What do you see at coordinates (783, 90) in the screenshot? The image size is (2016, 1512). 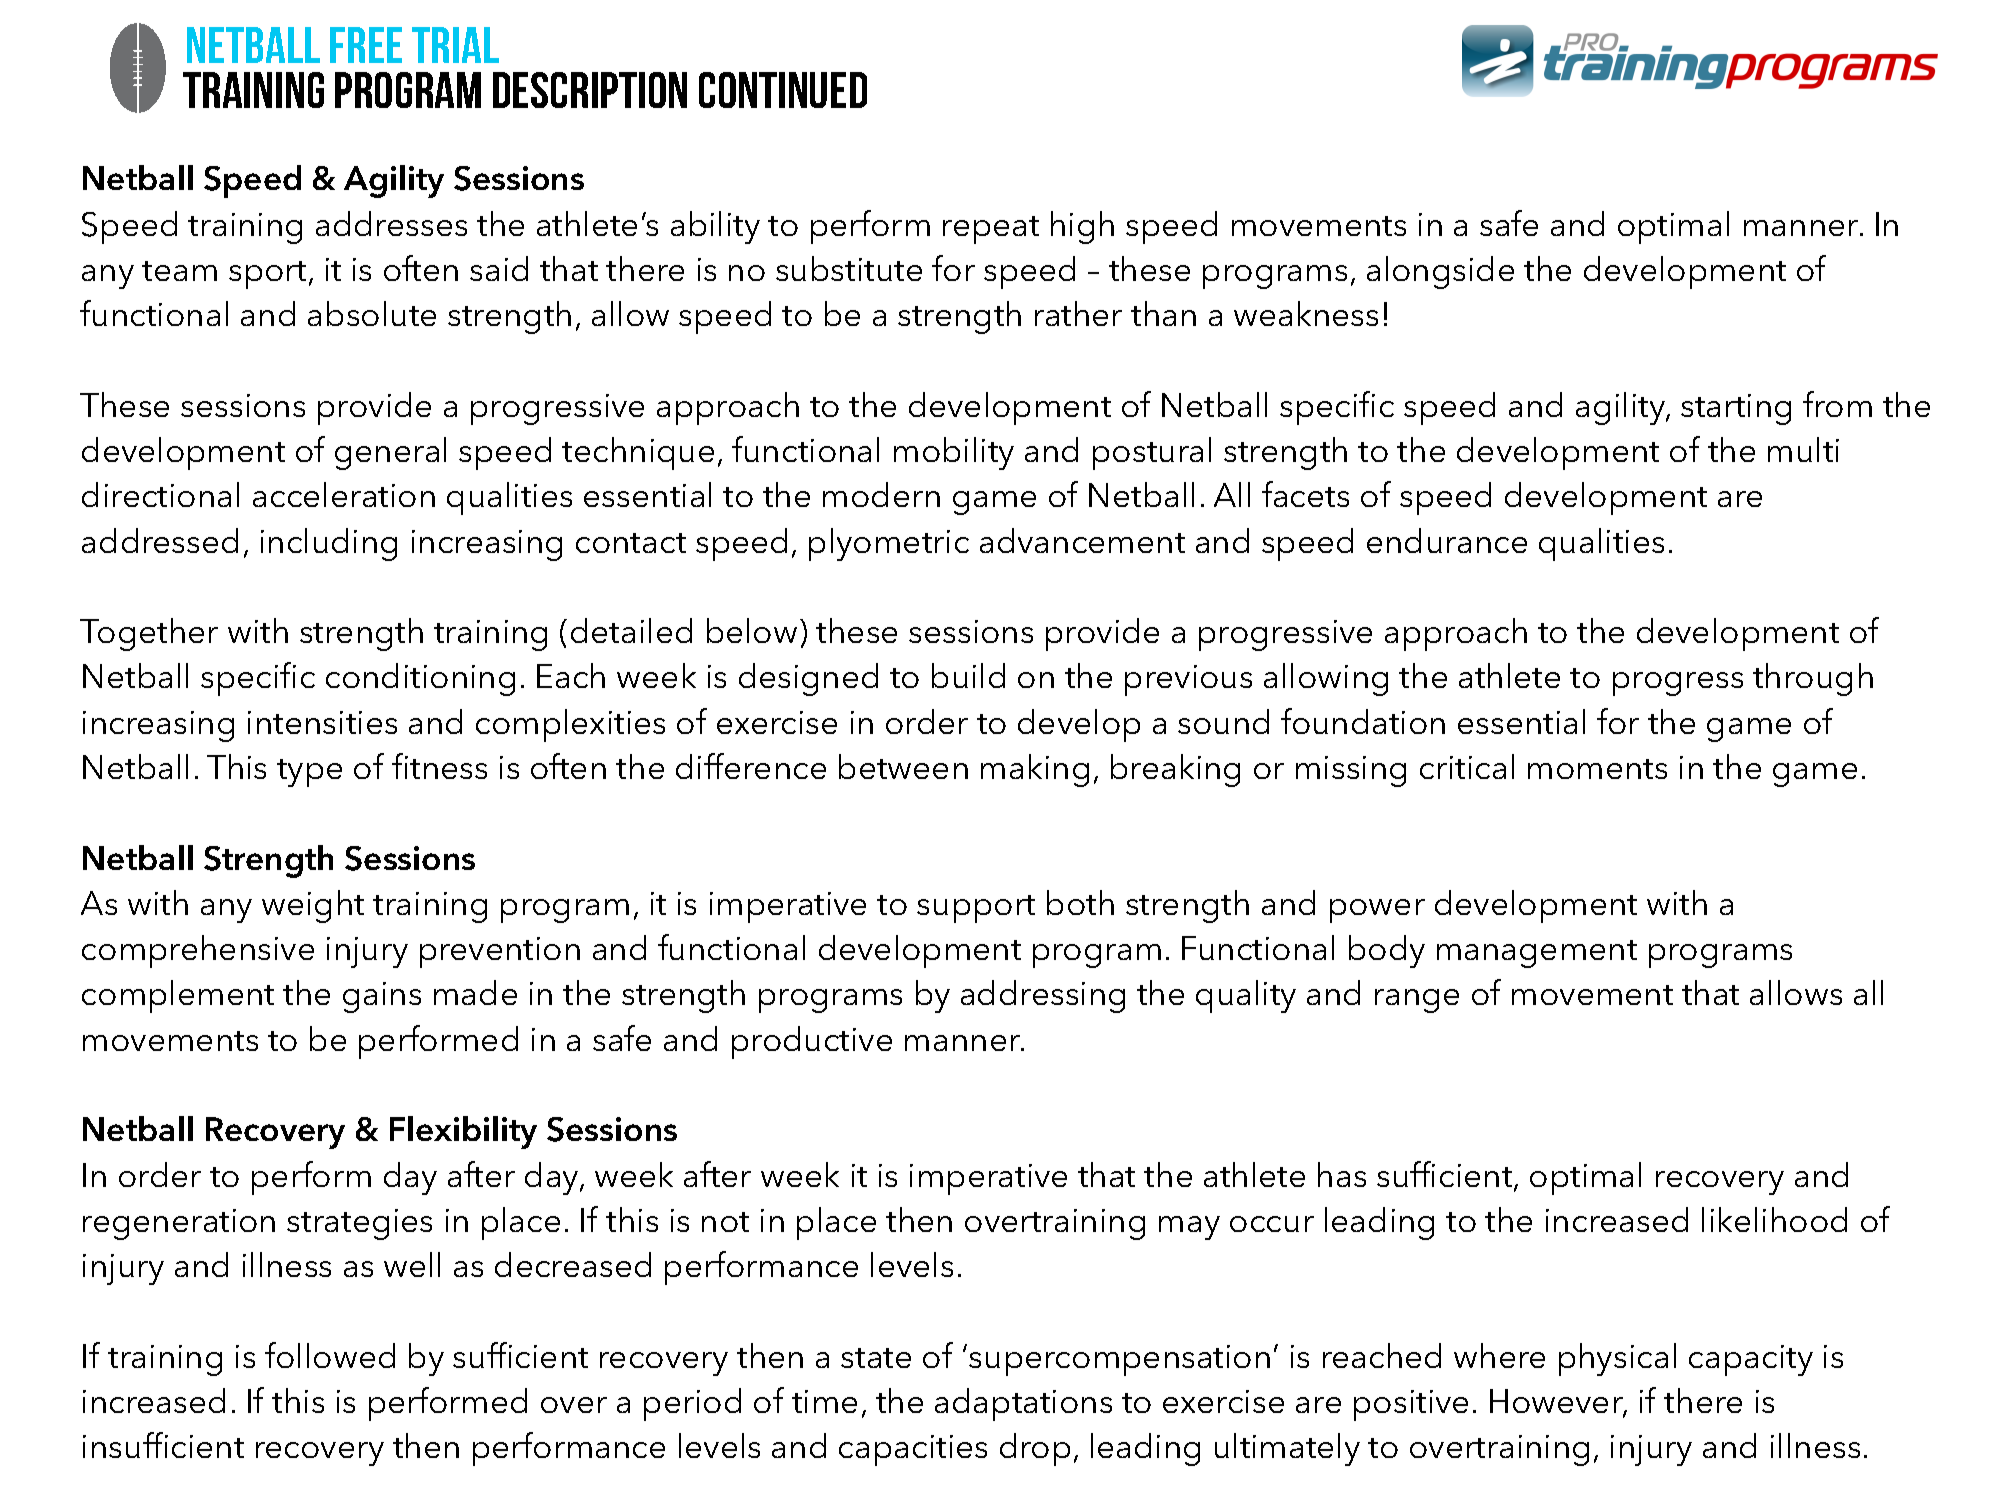 I see `CONTINUED` at bounding box center [783, 90].
